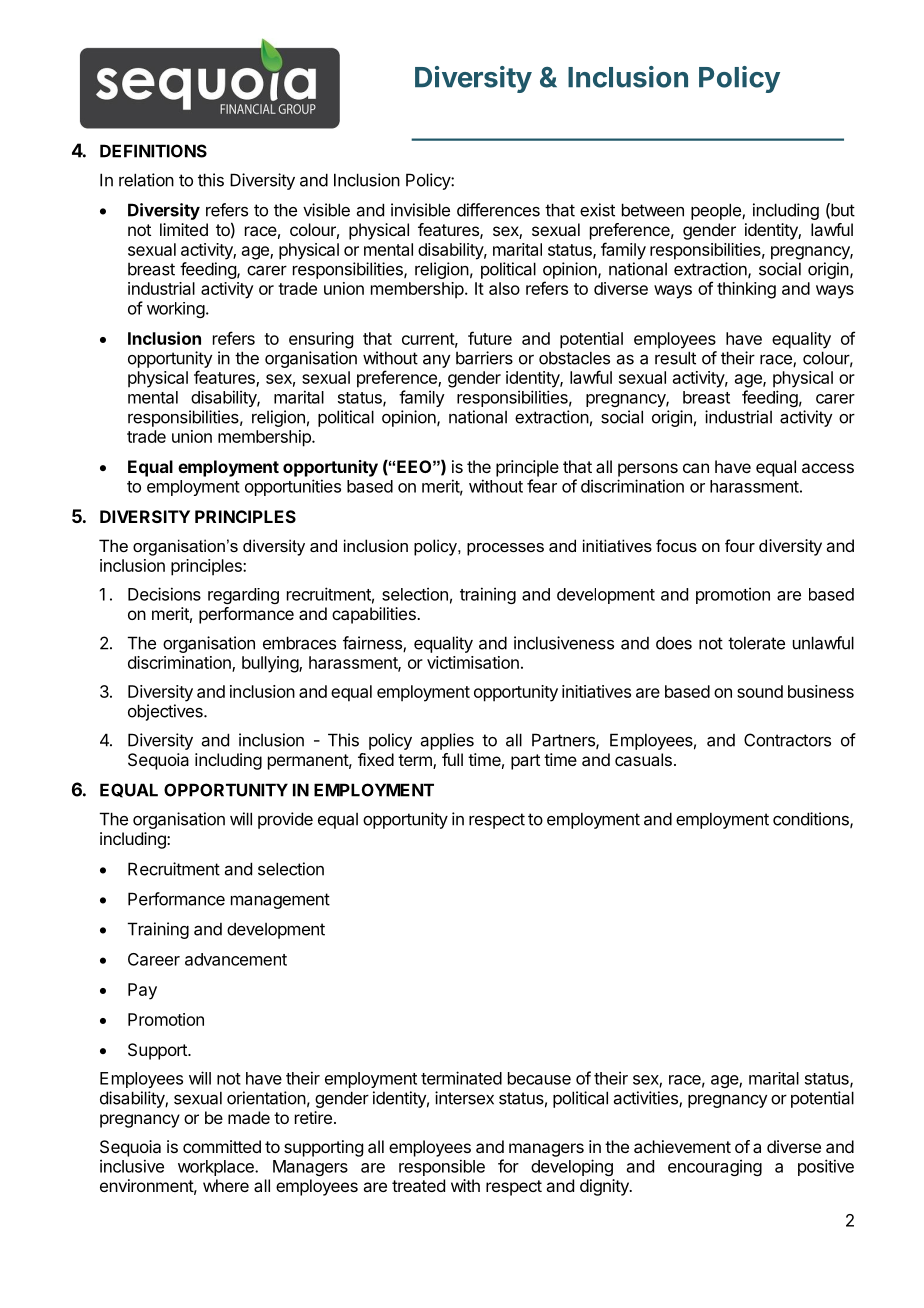 The width and height of the screenshot is (924, 1308). I want to click on limited, so click(184, 229).
